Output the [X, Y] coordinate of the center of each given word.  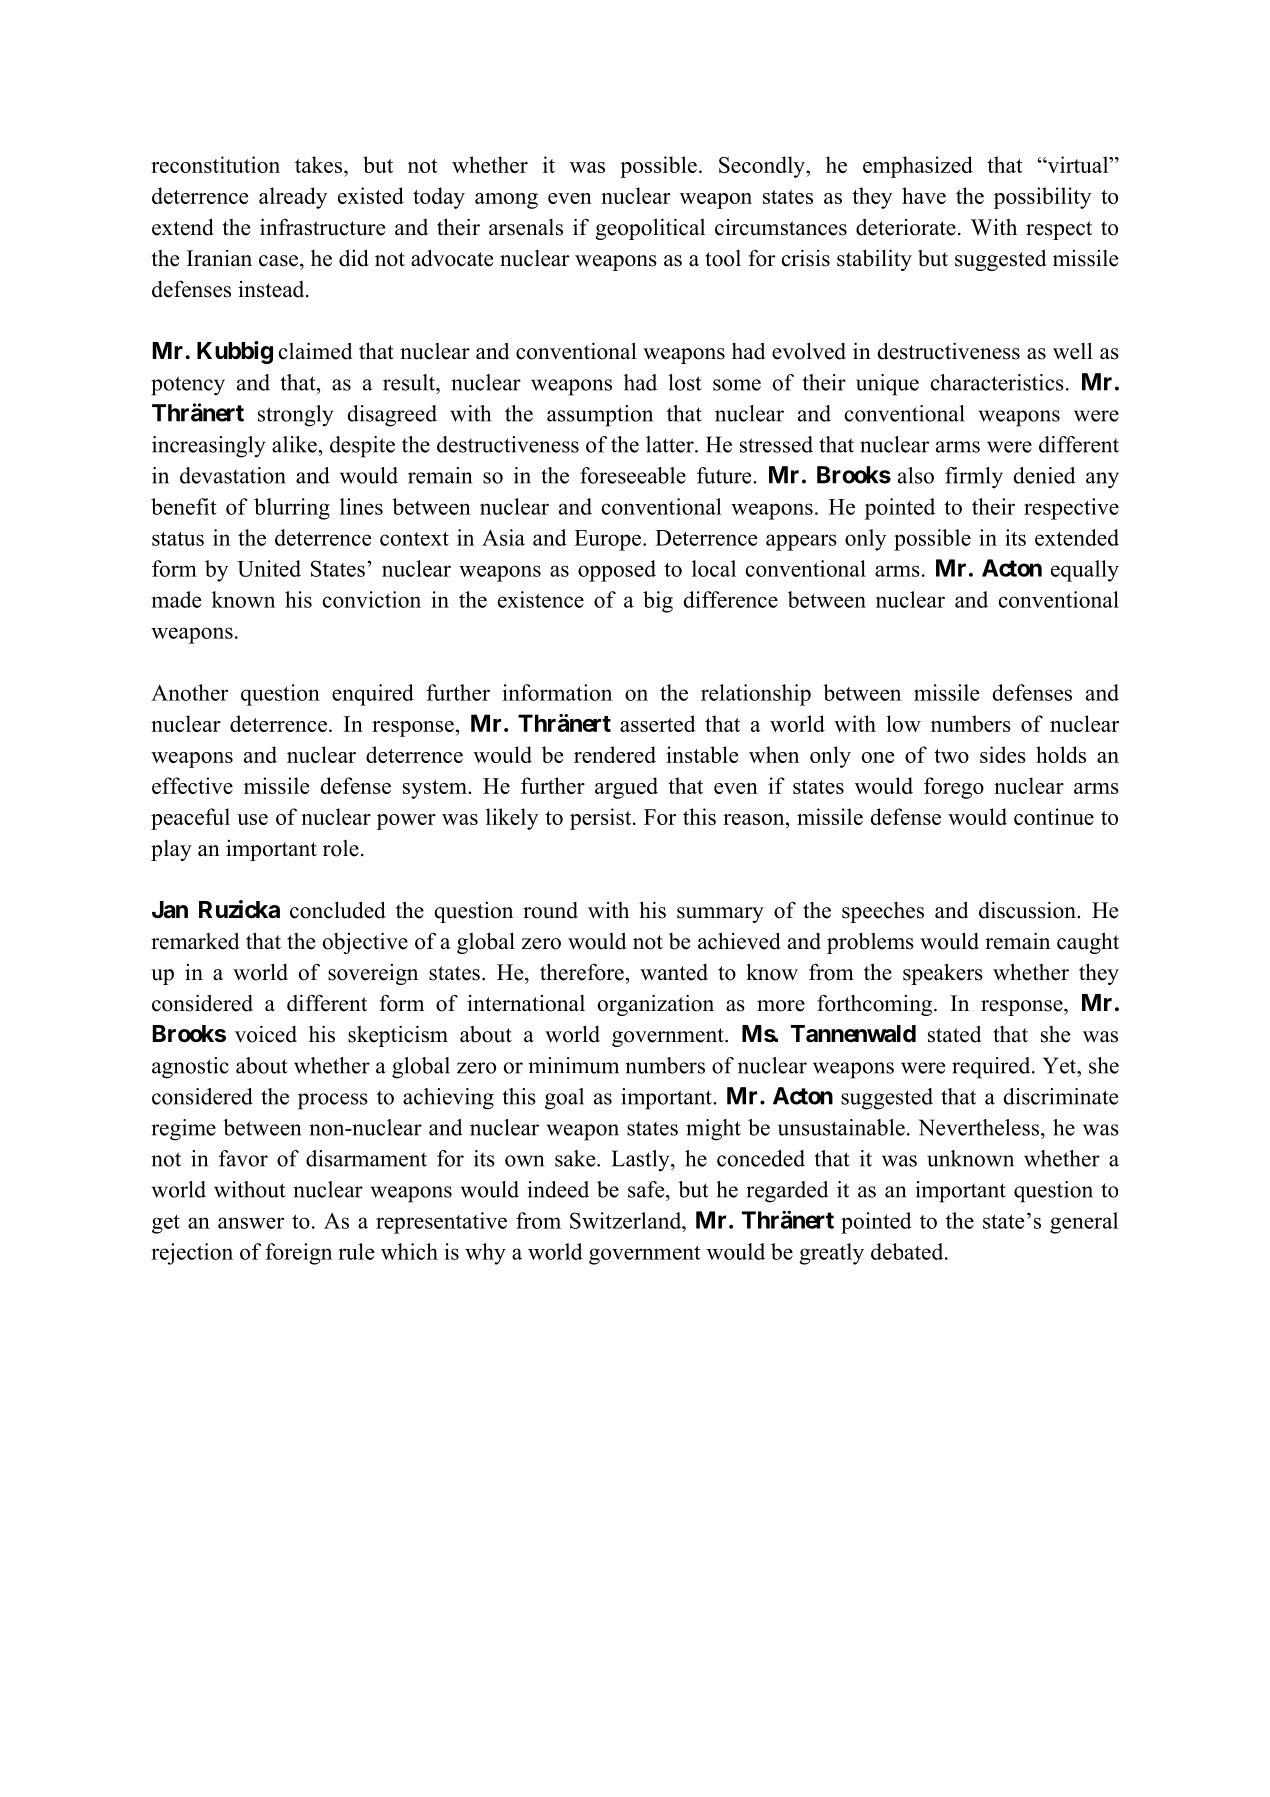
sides [1003, 754]
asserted [658, 723]
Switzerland [627, 1220]
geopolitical [650, 229]
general [1084, 1223]
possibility [1042, 198]
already [293, 198]
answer [251, 1223]
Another [189, 692]
